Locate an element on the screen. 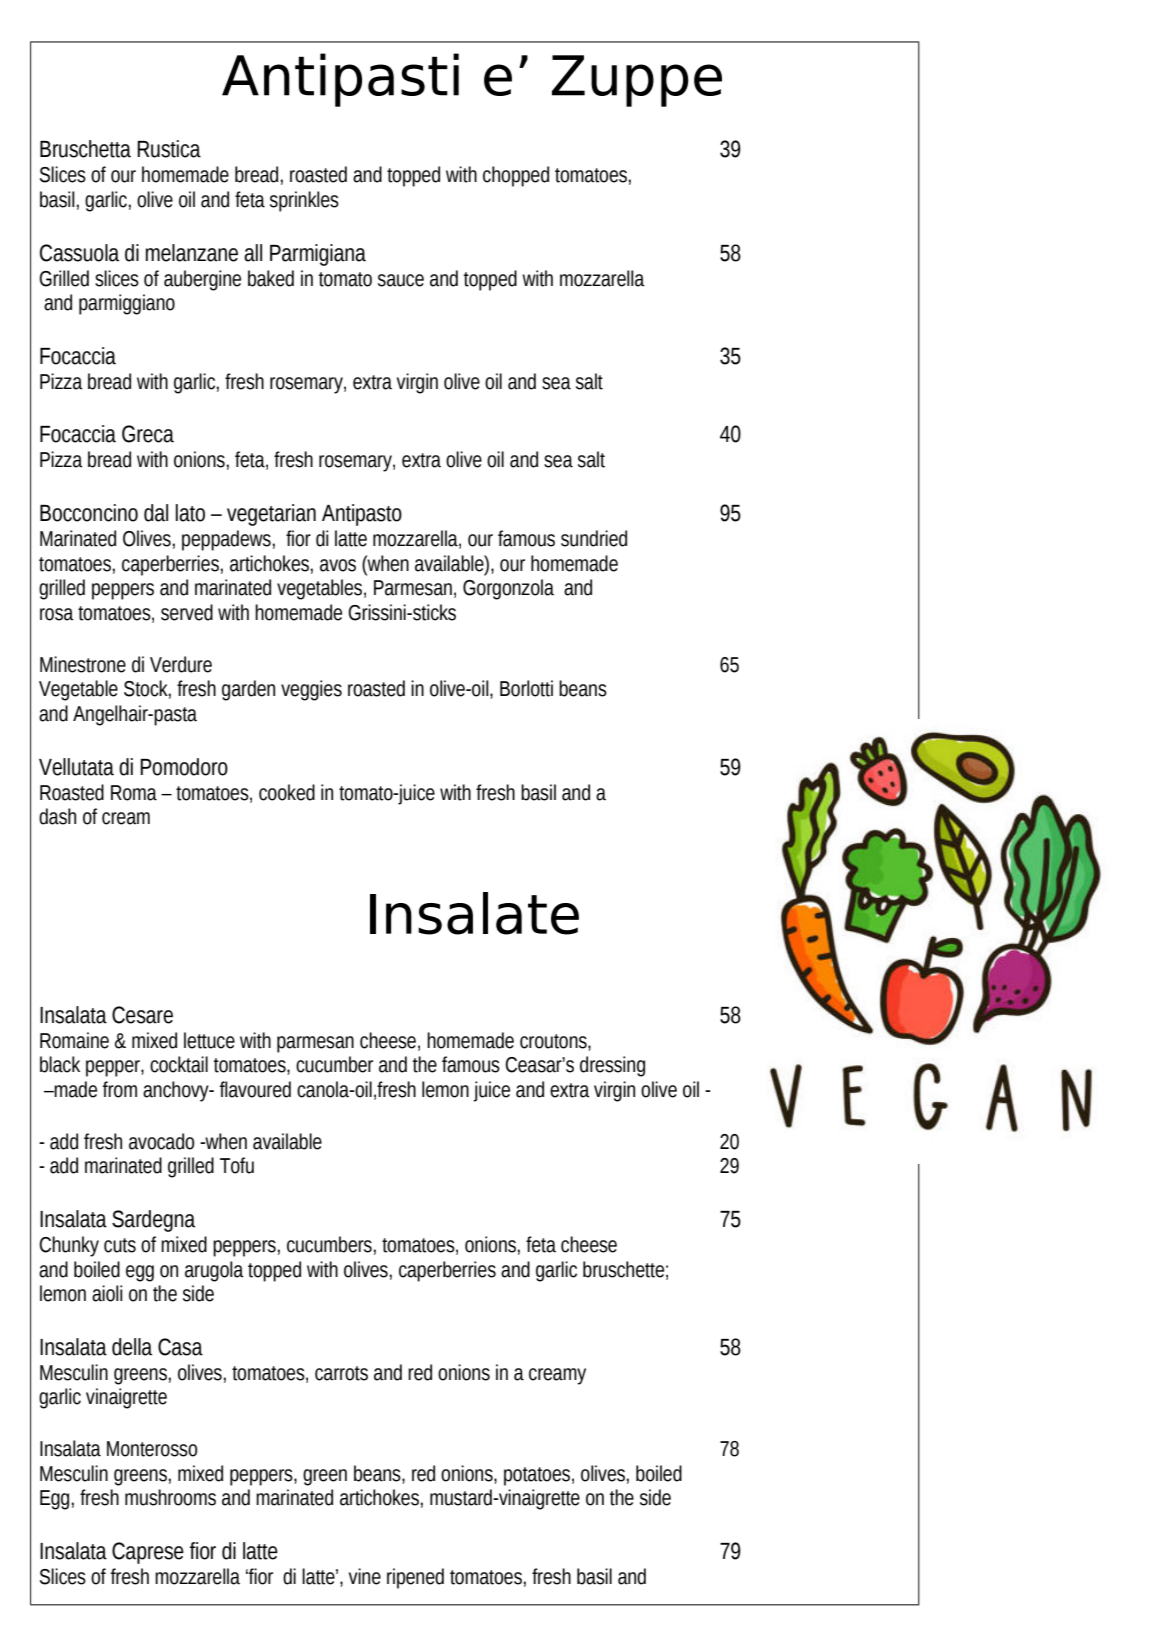 The width and height of the screenshot is (1164, 1647). croutons is located at coordinates (554, 1041).
